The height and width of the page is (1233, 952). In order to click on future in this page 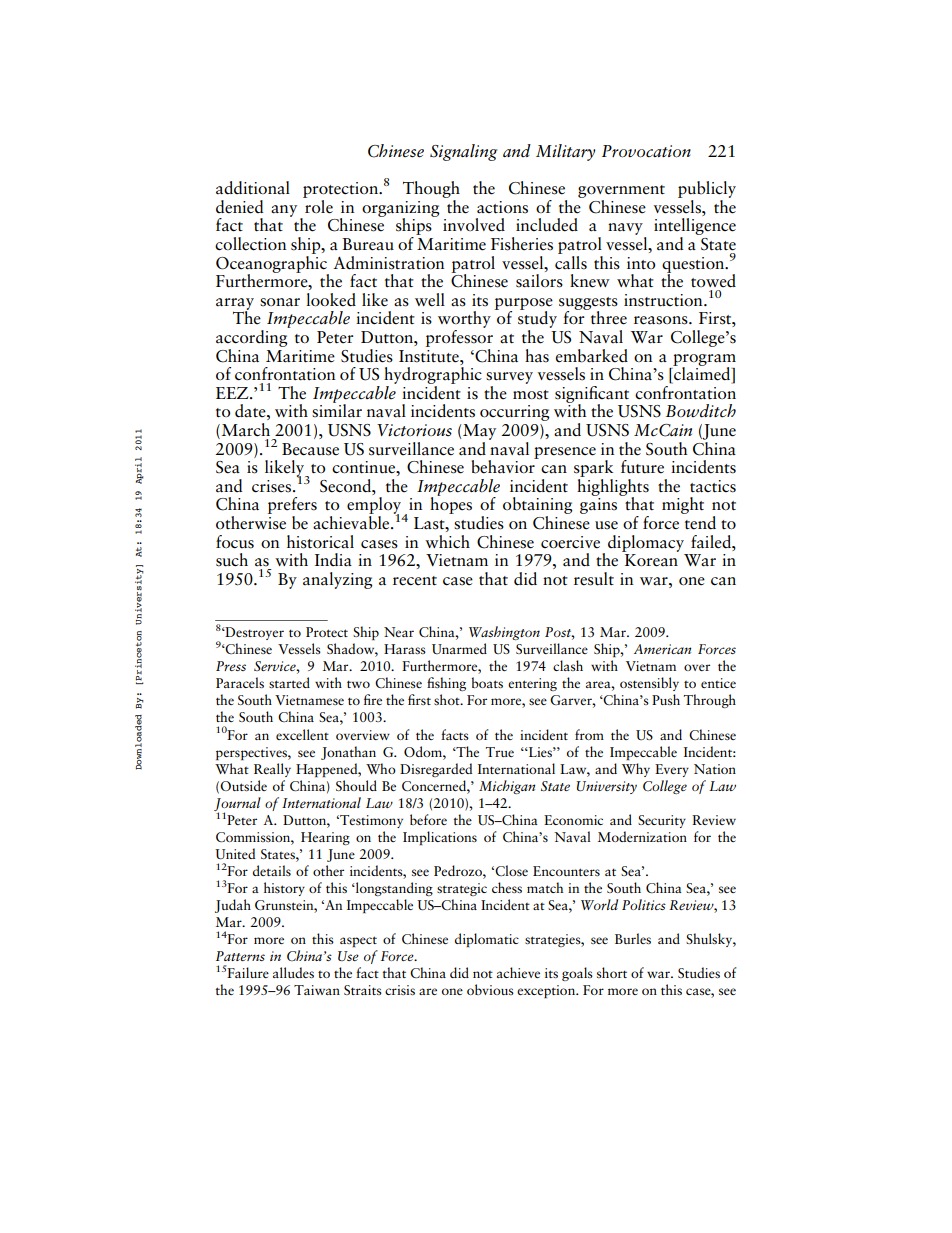, I will do `click(642, 467)`.
